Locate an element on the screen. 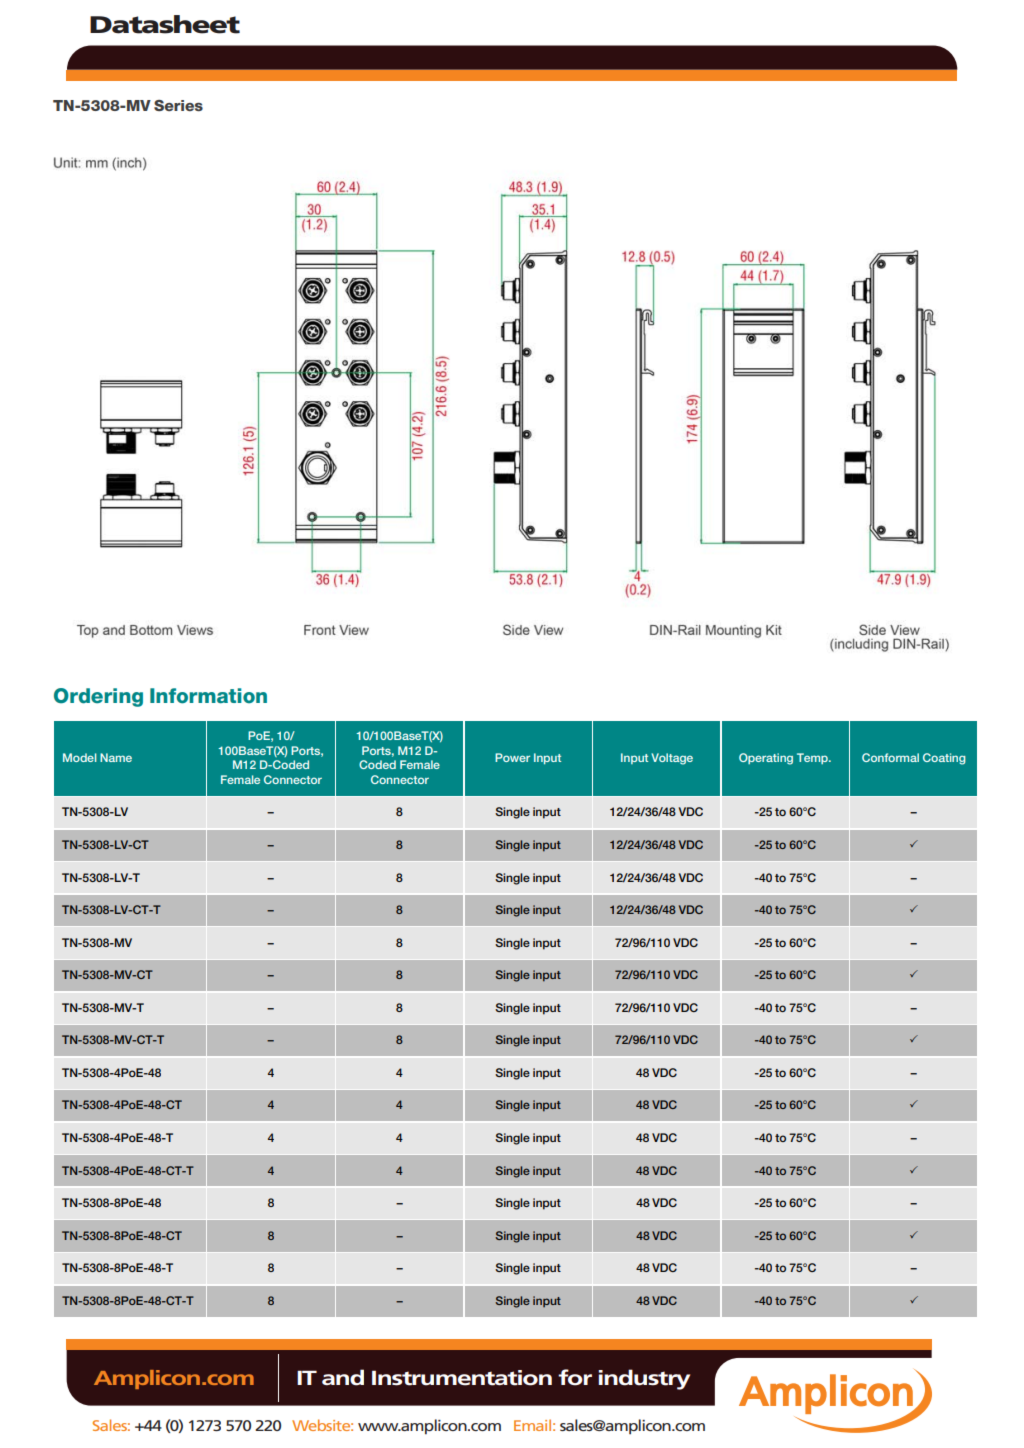 This screenshot has width=1024, height=1448. Series is located at coordinates (178, 105).
